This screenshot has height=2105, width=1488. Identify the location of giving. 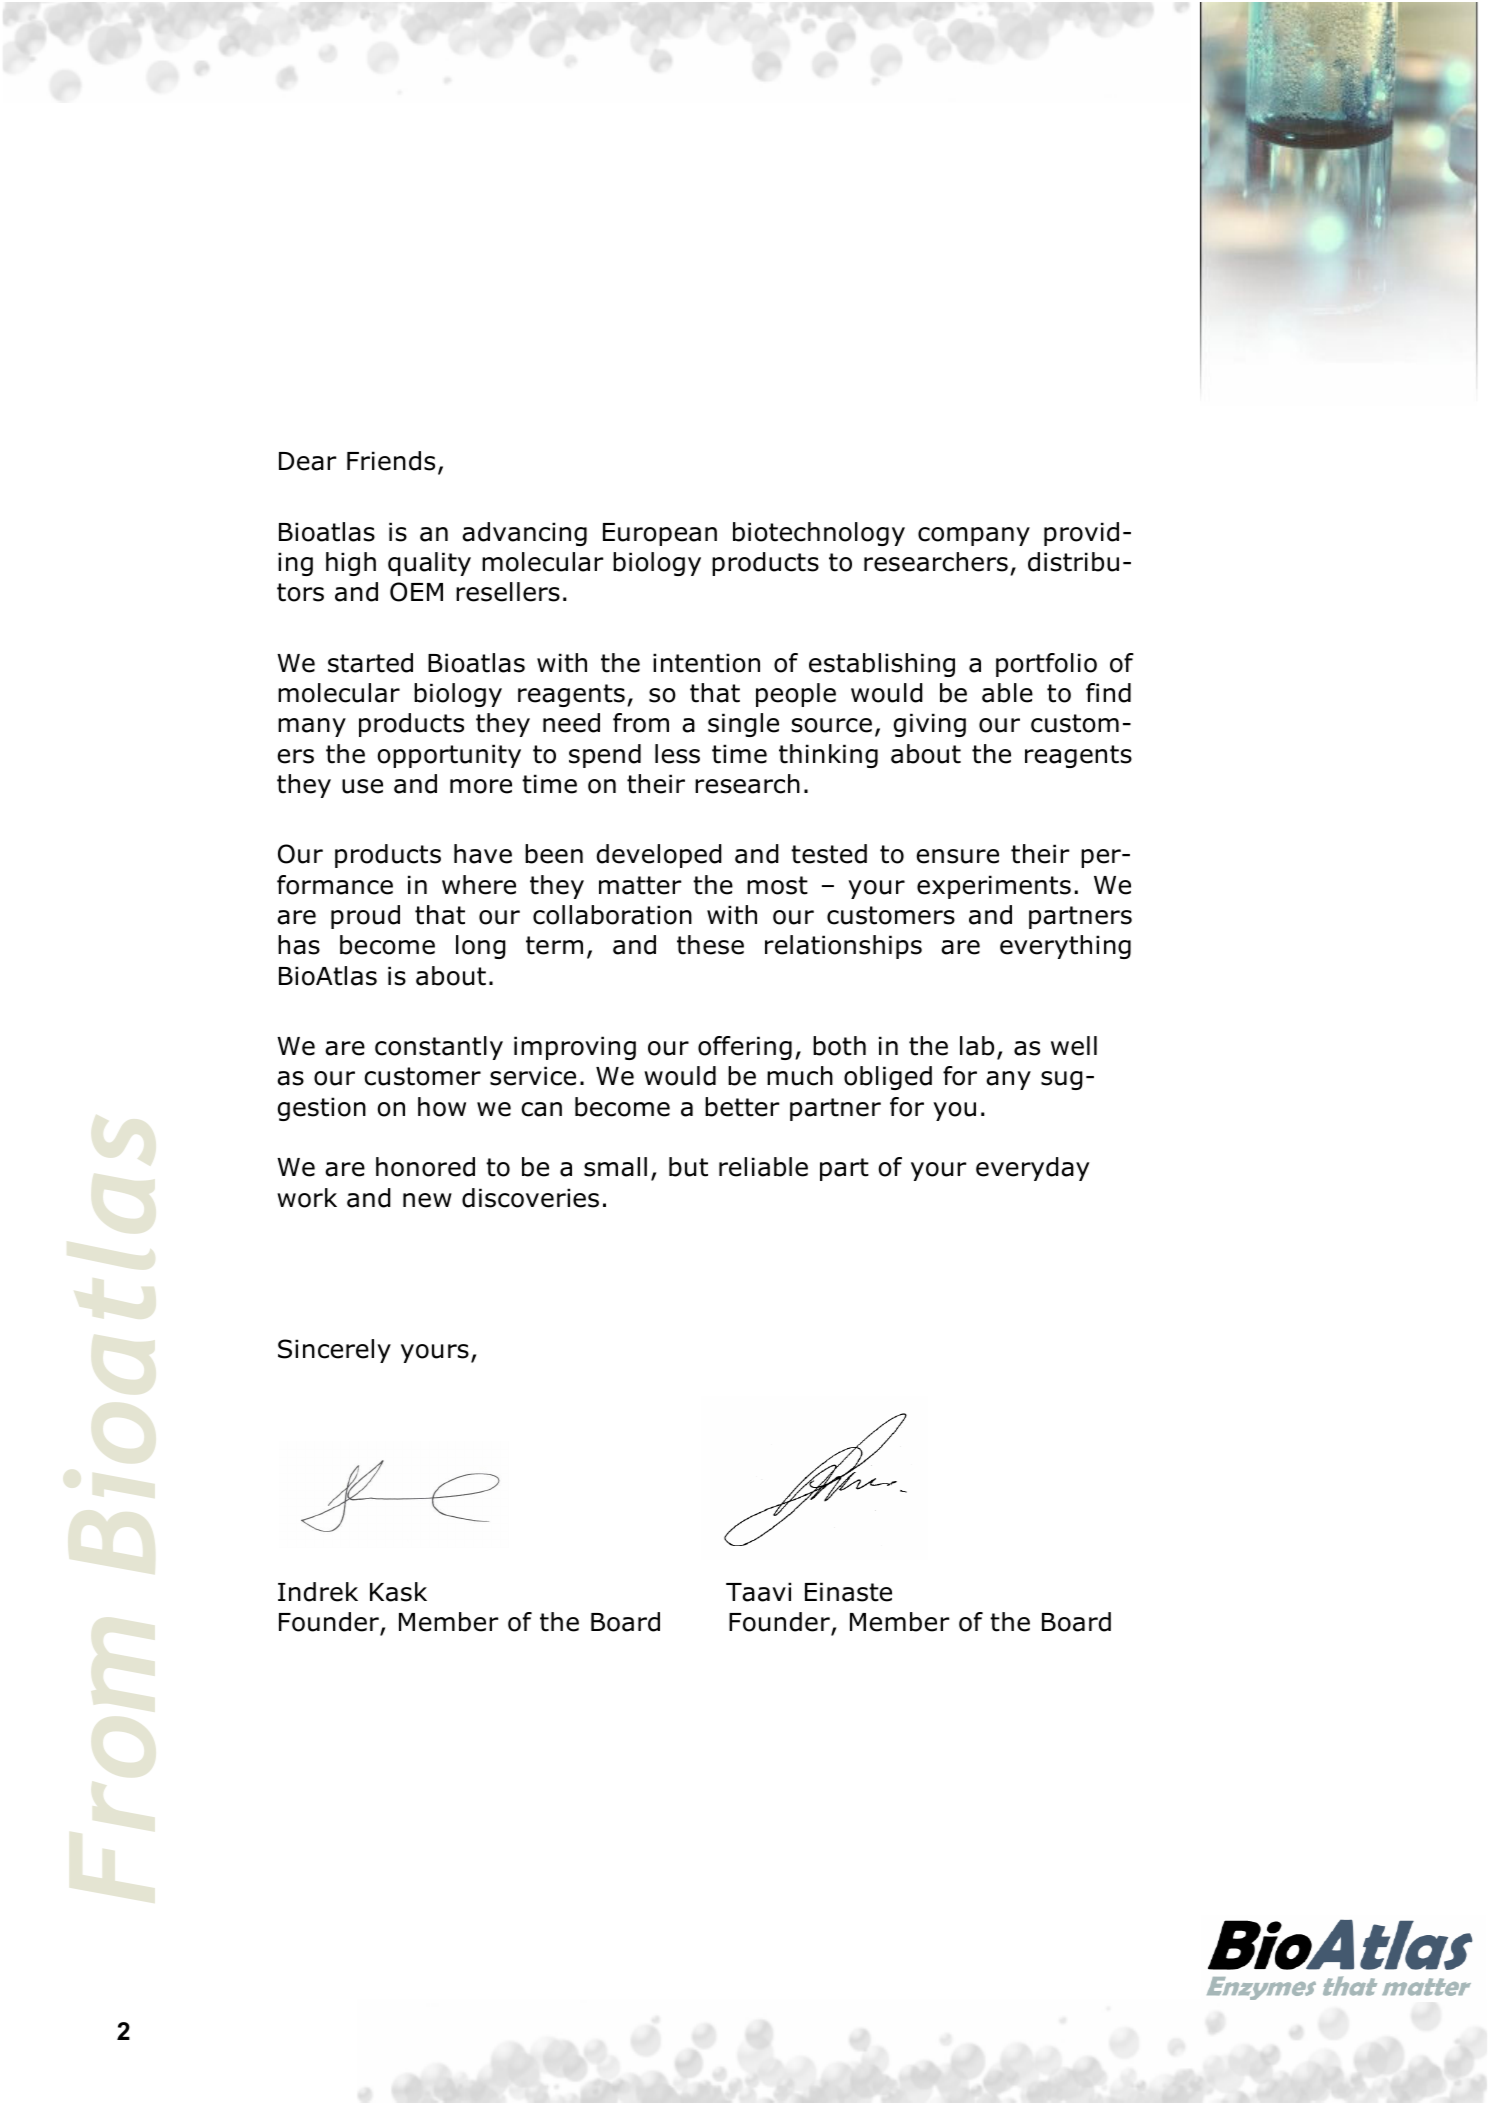
(930, 725).
